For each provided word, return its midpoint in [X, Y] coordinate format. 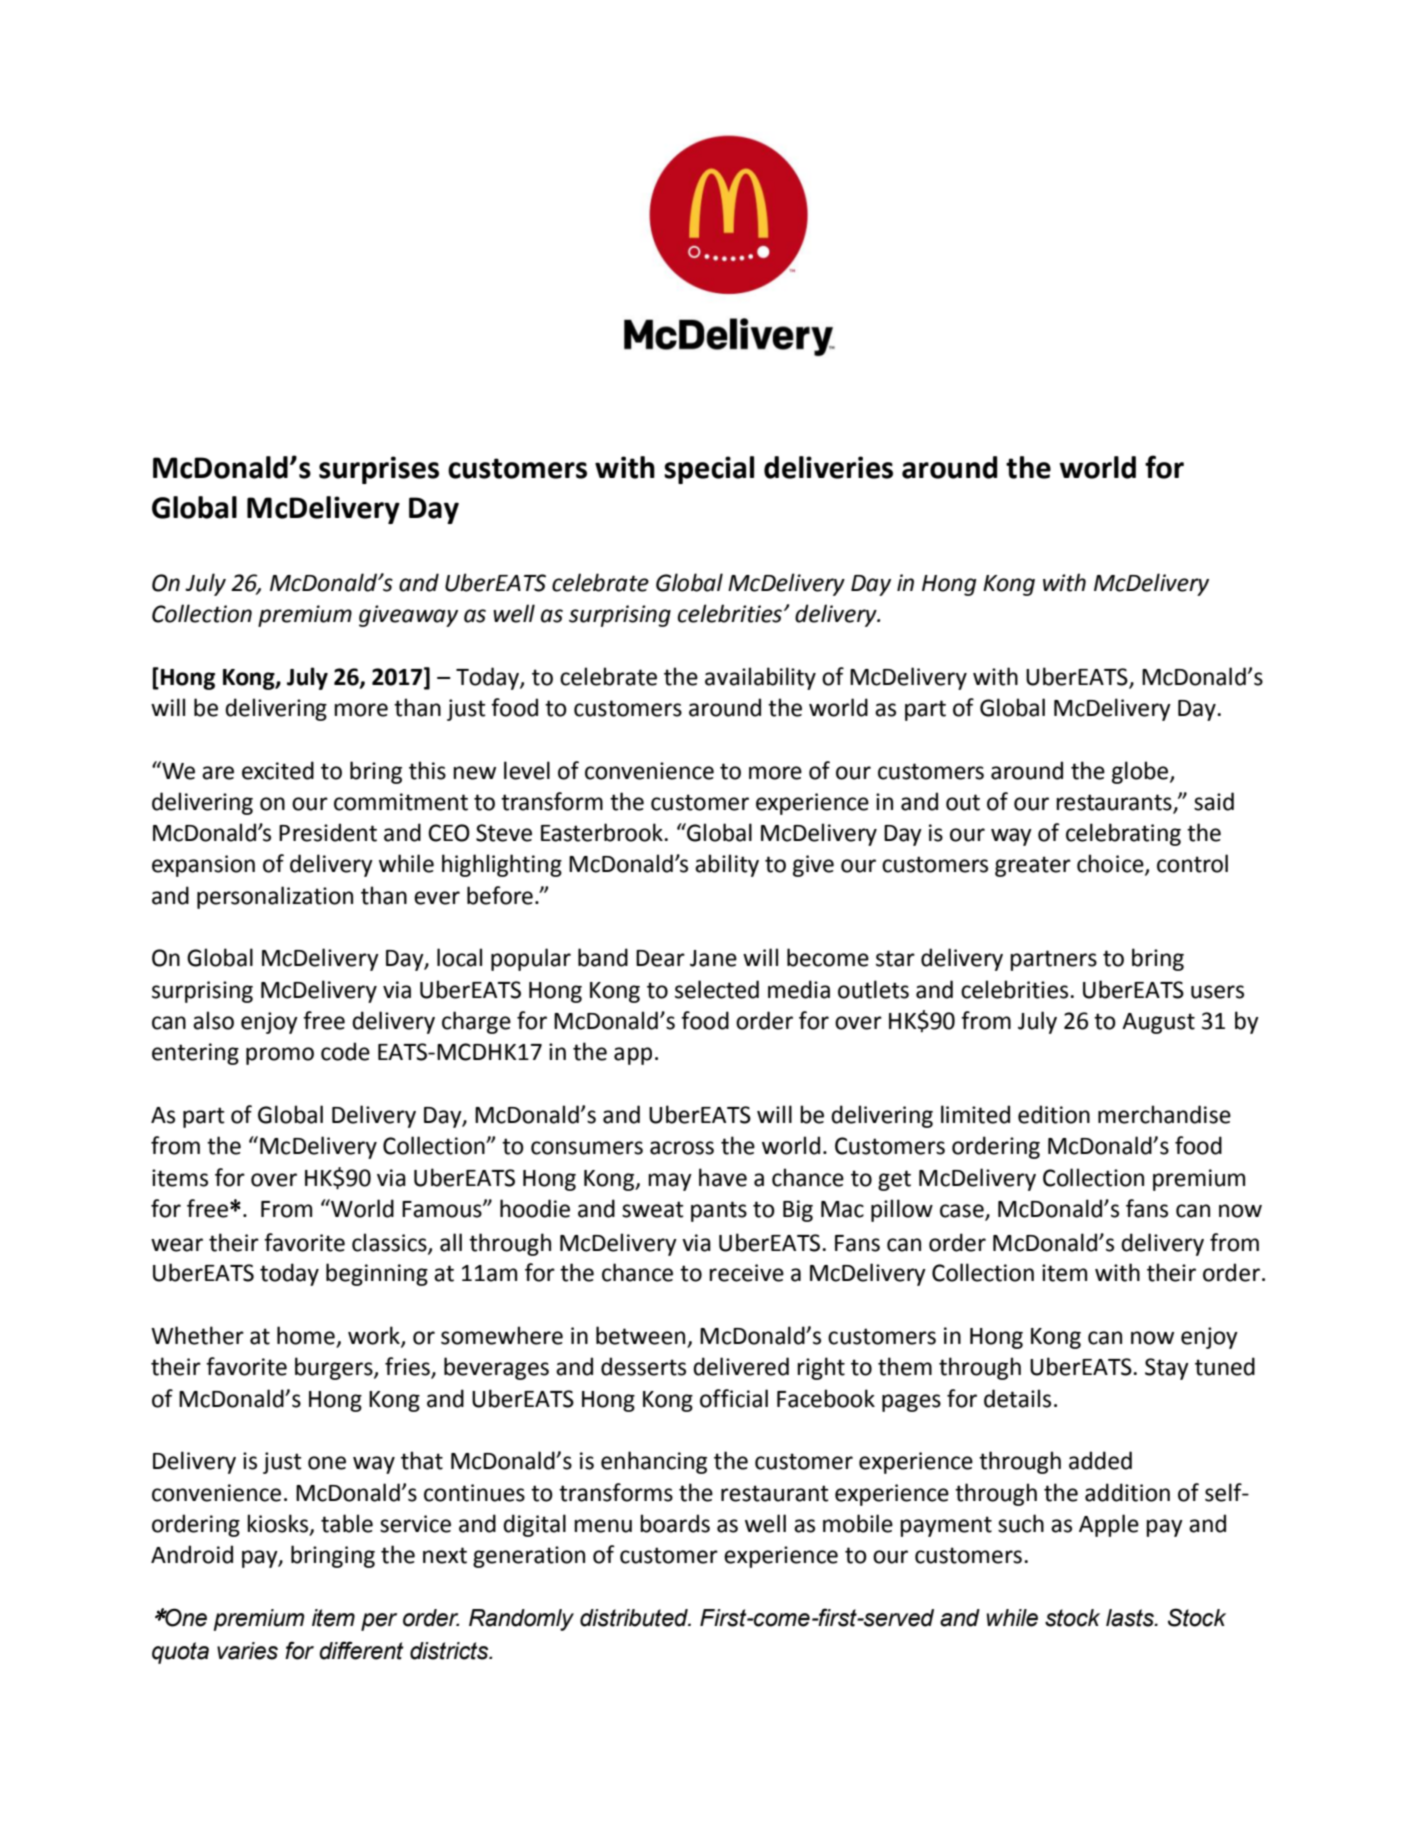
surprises [379, 470]
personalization [275, 897]
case [963, 1212]
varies [247, 1651]
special [709, 470]
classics [390, 1243]
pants [719, 1211]
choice [1111, 864]
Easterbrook [603, 832]
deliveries [828, 467]
